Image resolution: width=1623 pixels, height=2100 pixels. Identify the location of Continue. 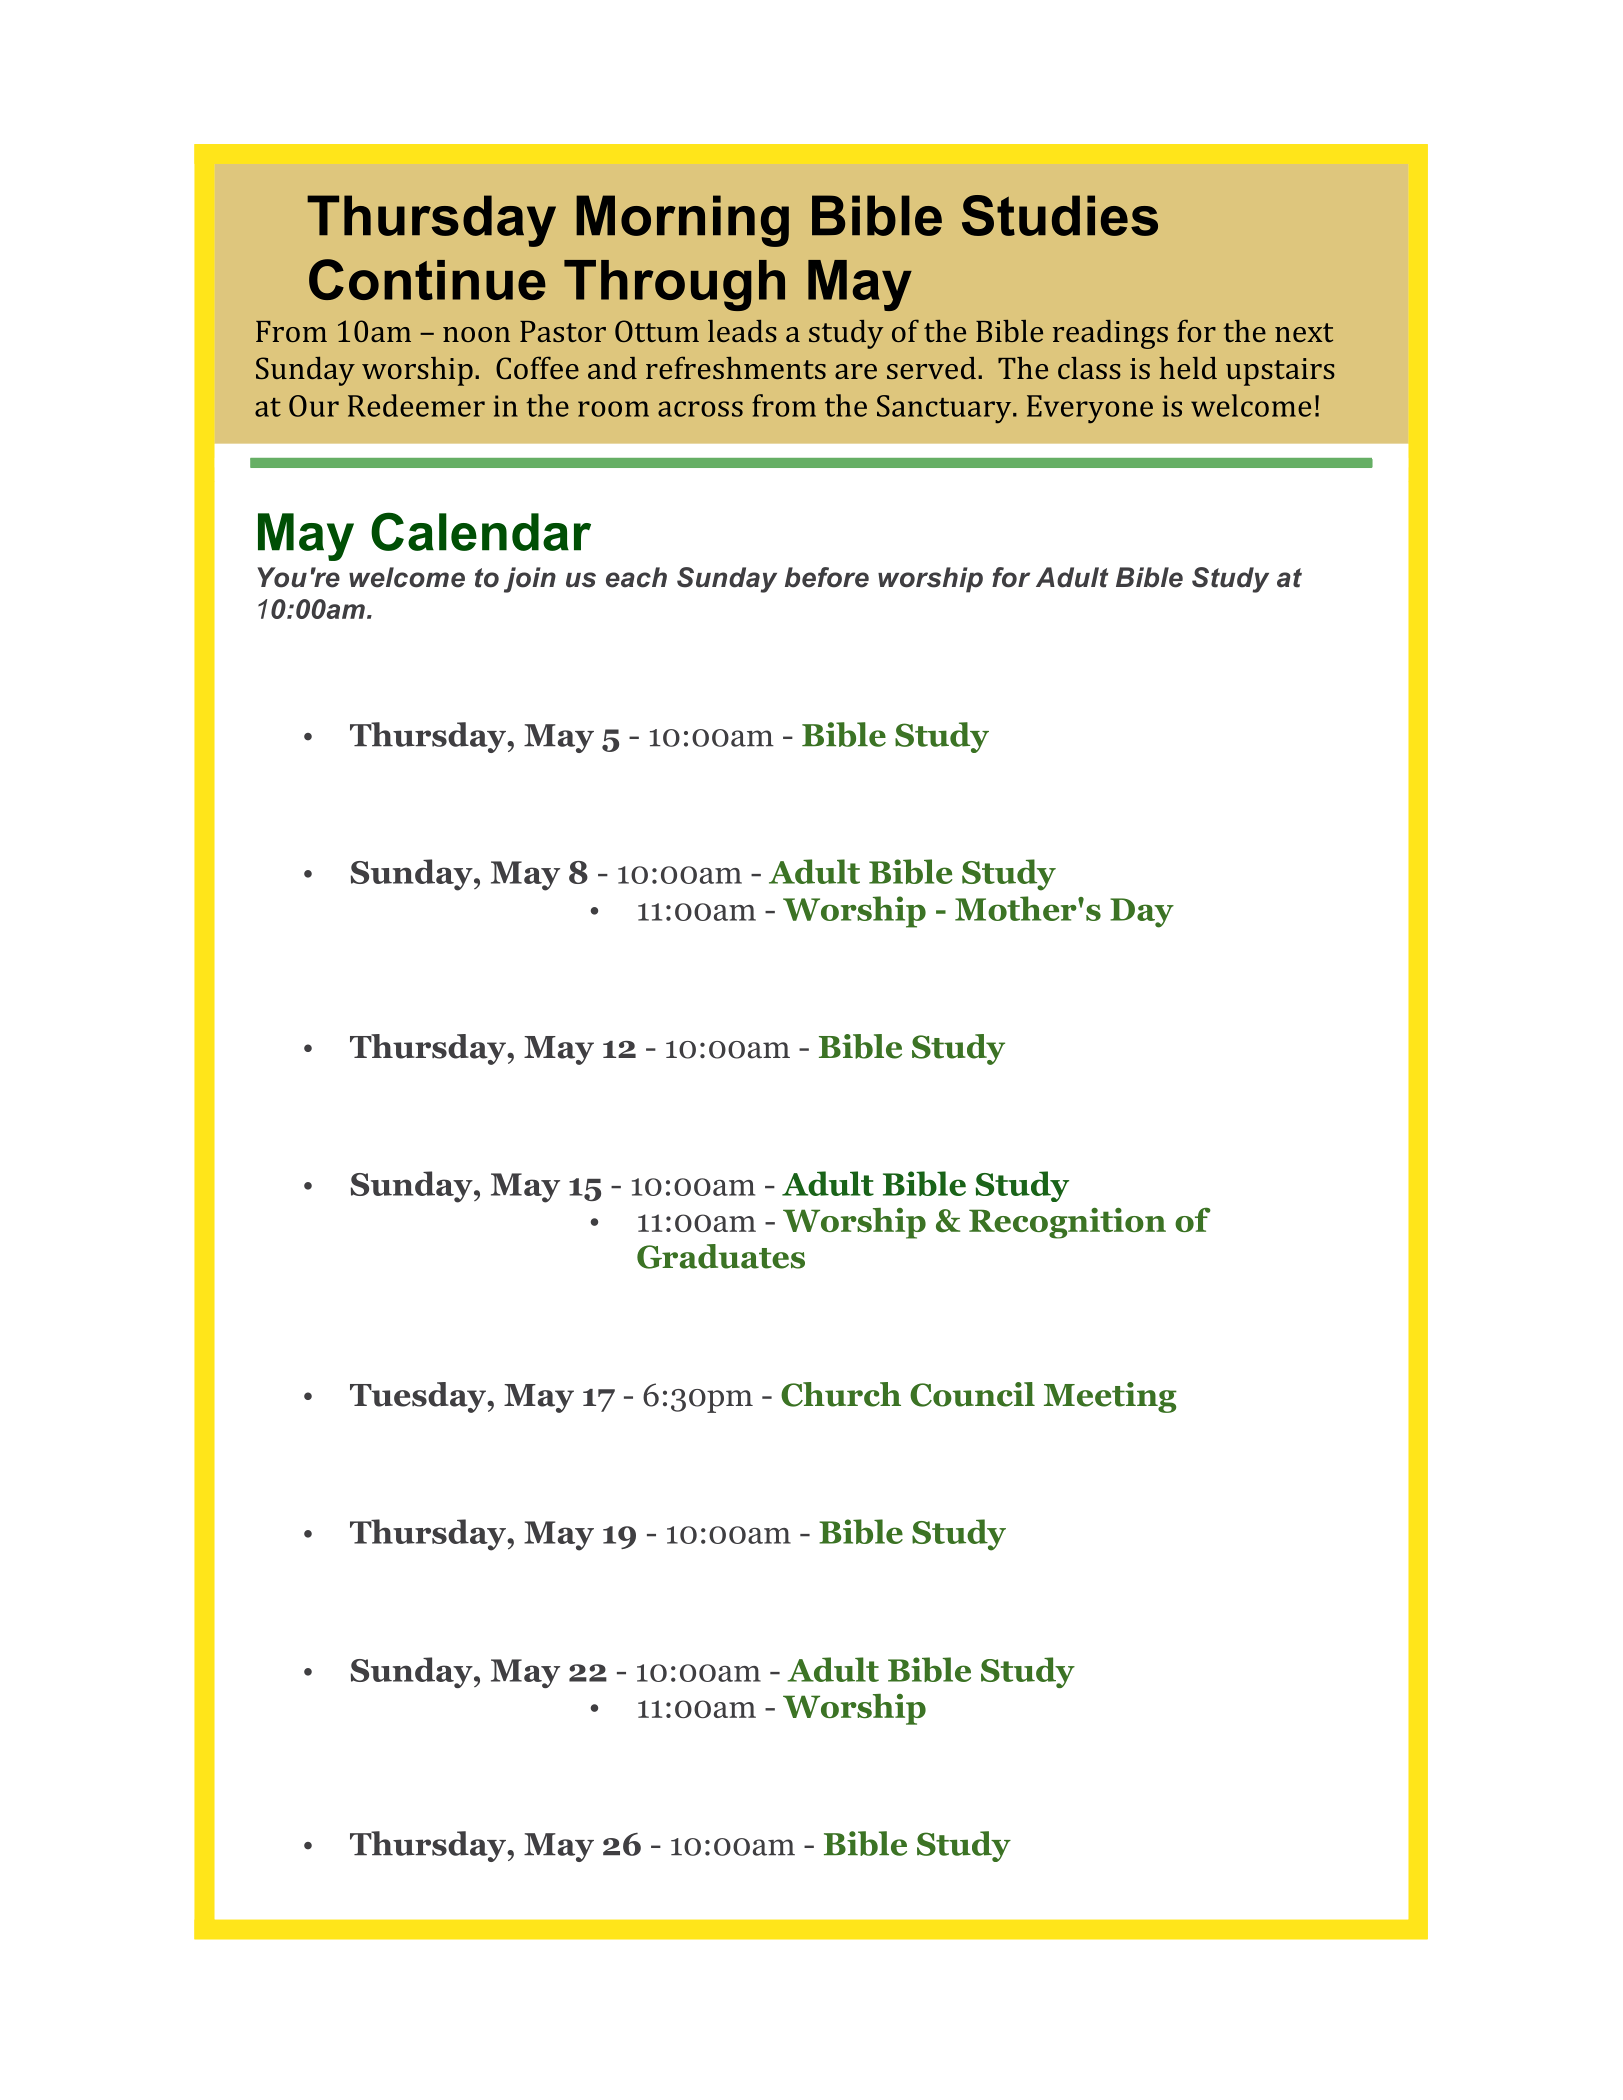
(427, 279).
